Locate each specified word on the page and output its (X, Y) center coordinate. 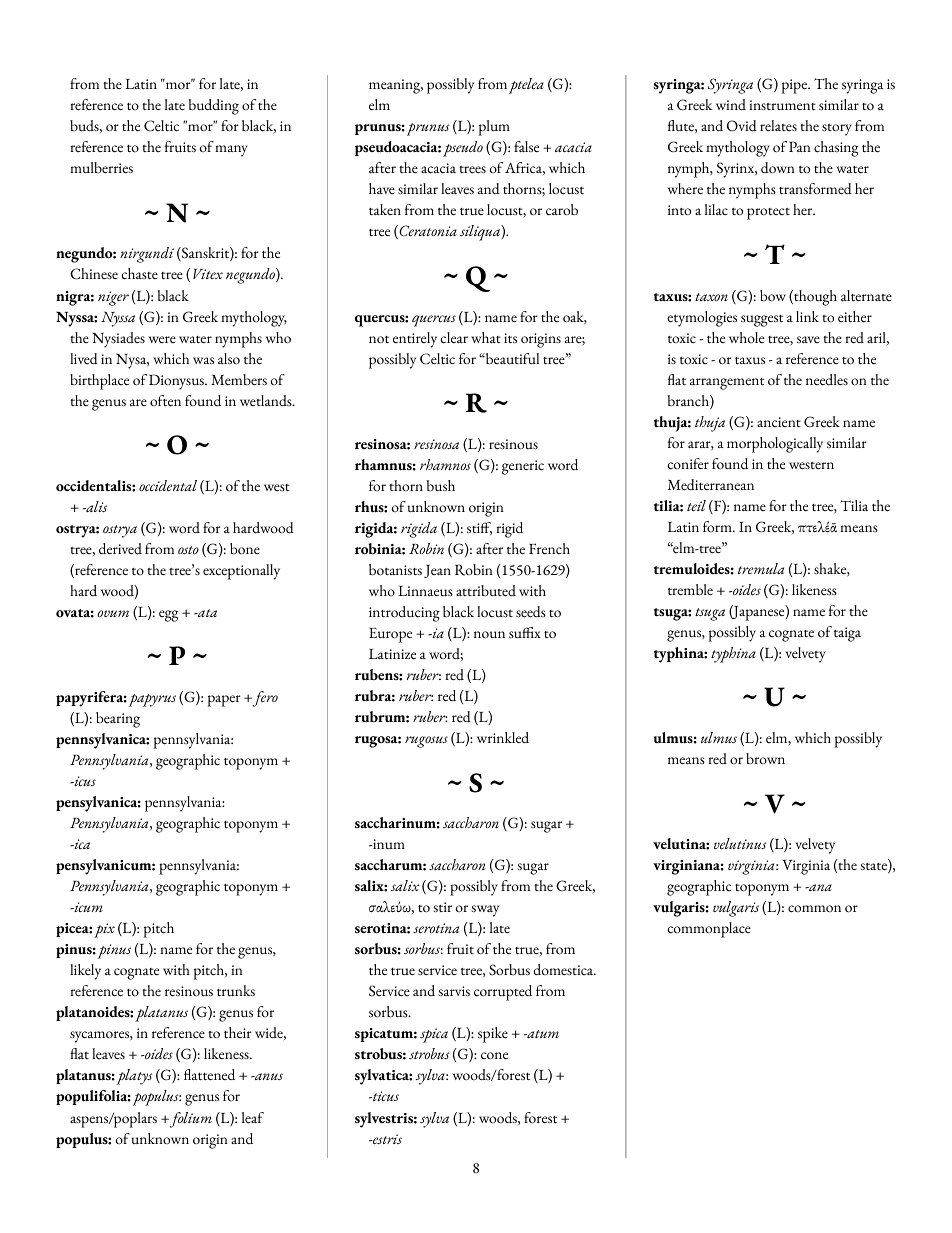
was (203, 360)
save (808, 339)
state (874, 868)
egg (168, 616)
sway (485, 911)
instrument (782, 105)
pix (104, 930)
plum (494, 128)
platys (134, 1077)
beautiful (511, 359)
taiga (847, 634)
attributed (486, 591)
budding (214, 107)
